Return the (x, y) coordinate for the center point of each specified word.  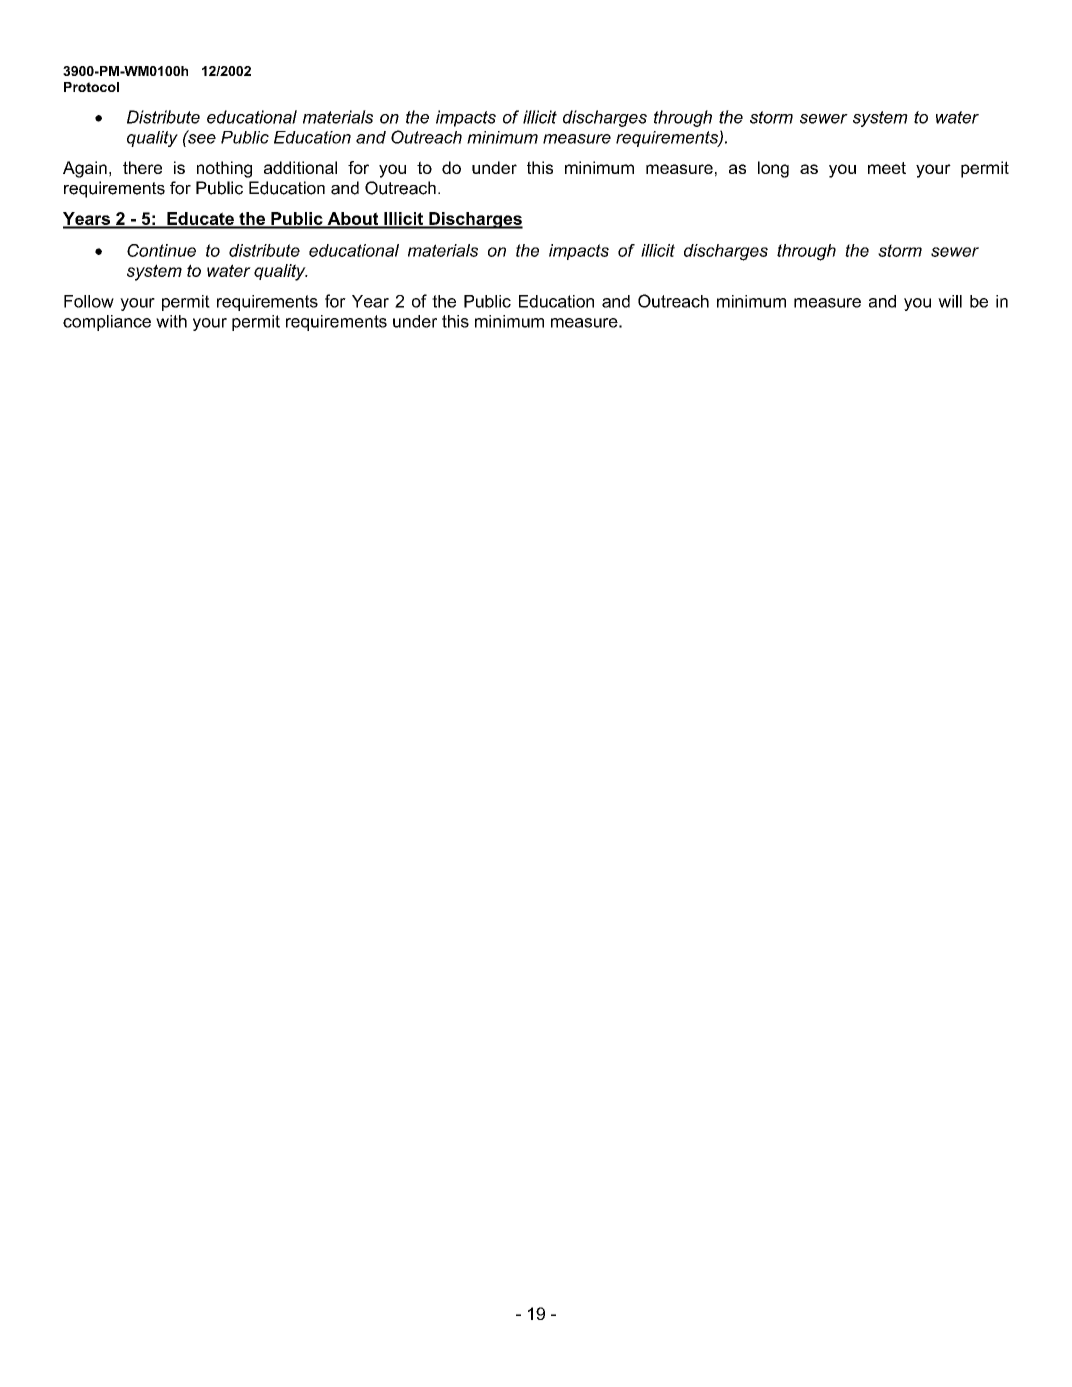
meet (887, 168)
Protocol (91, 87)
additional (300, 167)
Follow (89, 301)
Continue (161, 250)
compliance (107, 323)
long (773, 169)
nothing (224, 169)
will (950, 301)
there (142, 167)
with (171, 321)
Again (85, 169)
